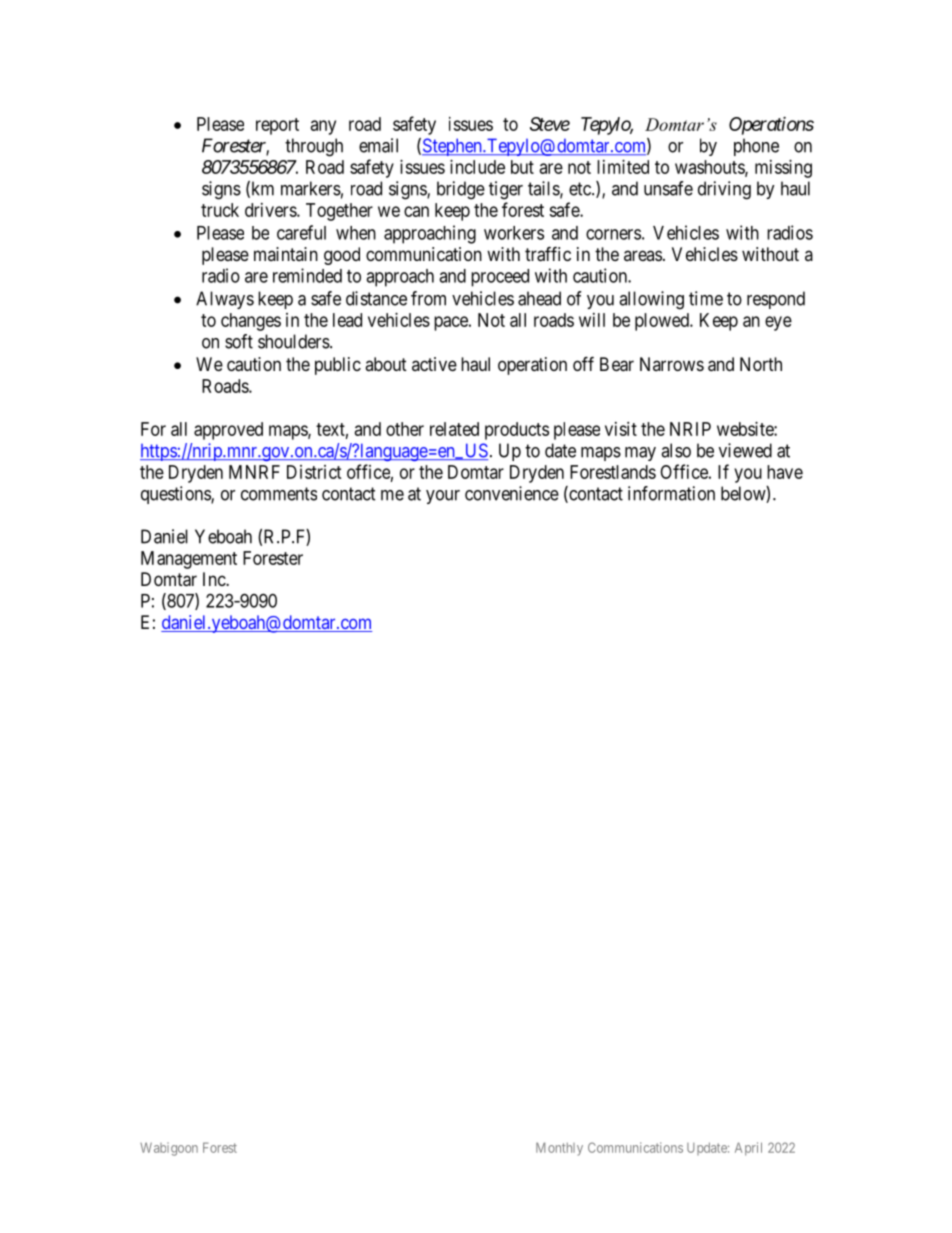 The height and width of the screenshot is (1233, 952). What do you see at coordinates (671, 493) in the screenshot?
I see `information` at bounding box center [671, 493].
